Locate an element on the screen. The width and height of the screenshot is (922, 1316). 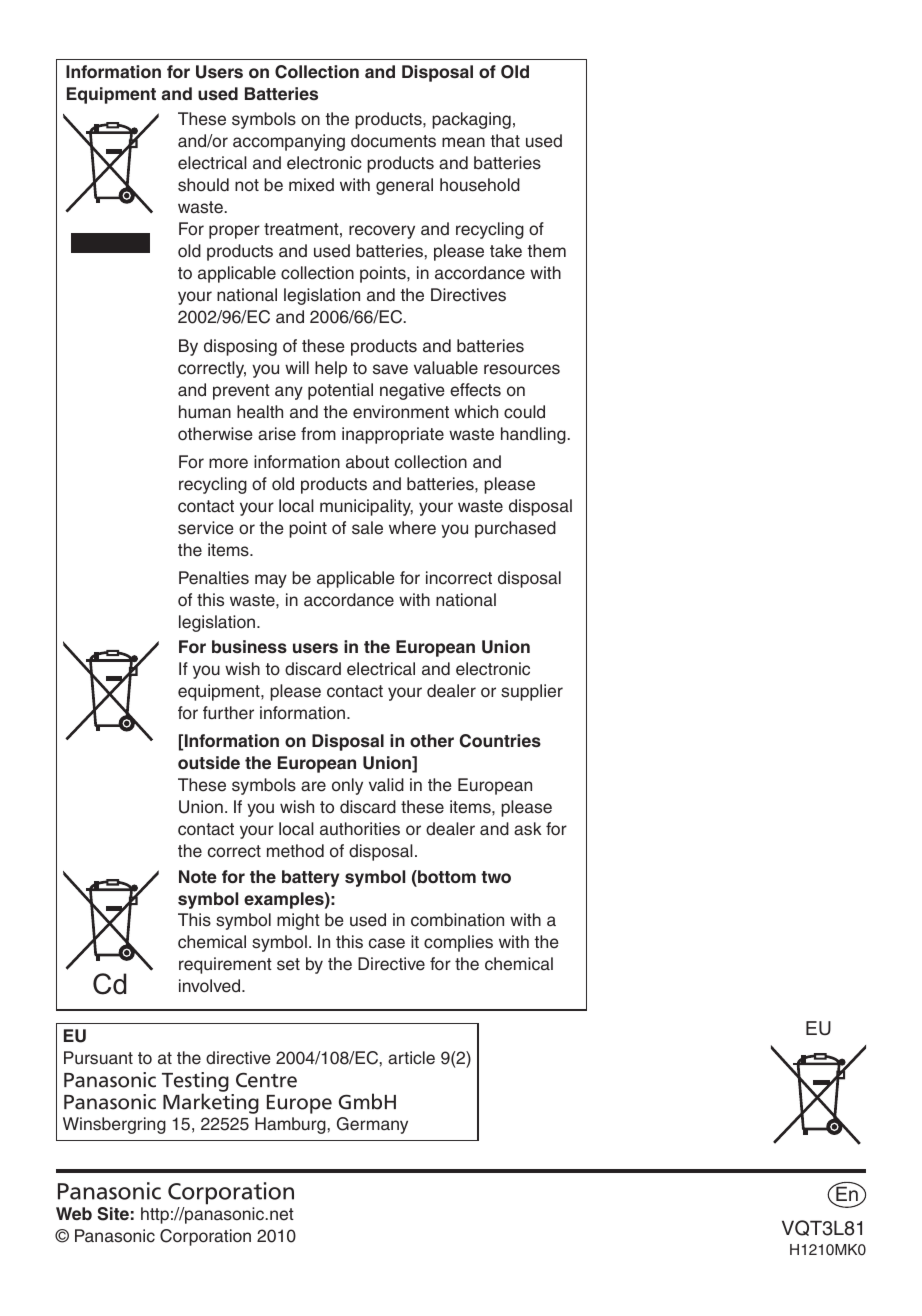
Countries is located at coordinates (500, 741).
